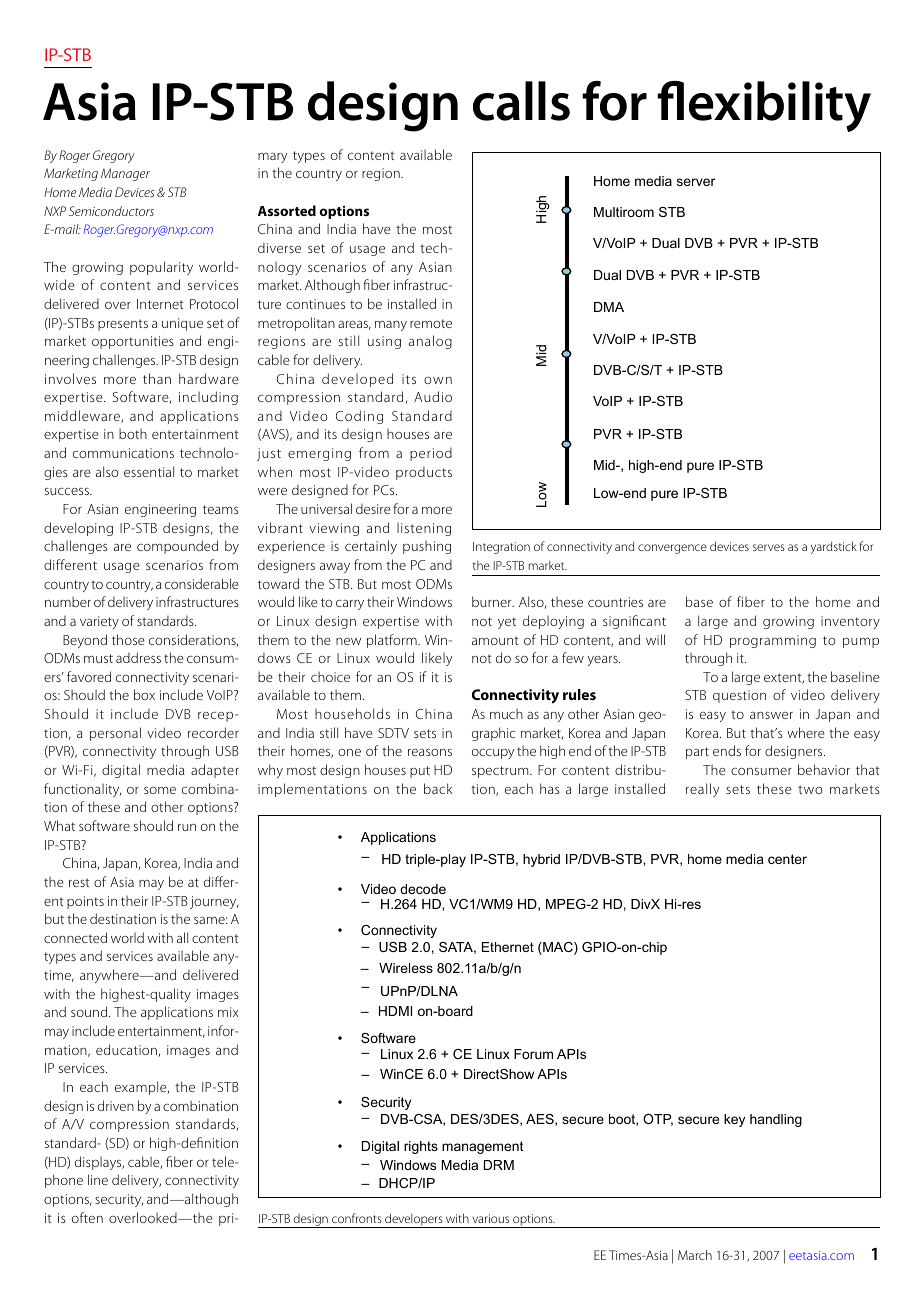 The image size is (924, 1308). What do you see at coordinates (125, 174) in the image?
I see `Manager` at bounding box center [125, 174].
